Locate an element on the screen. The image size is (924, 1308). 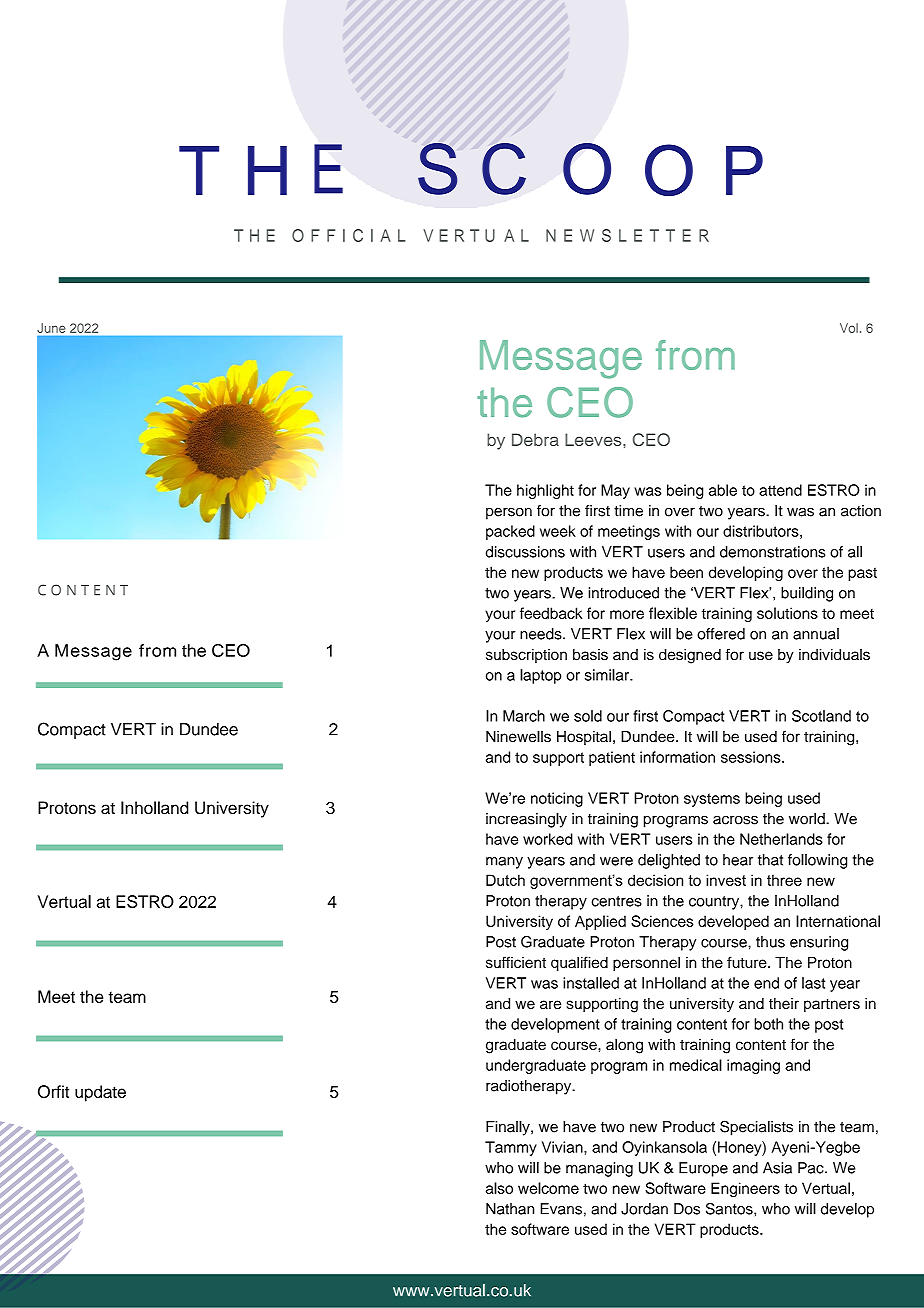
update is located at coordinates (100, 1093).
